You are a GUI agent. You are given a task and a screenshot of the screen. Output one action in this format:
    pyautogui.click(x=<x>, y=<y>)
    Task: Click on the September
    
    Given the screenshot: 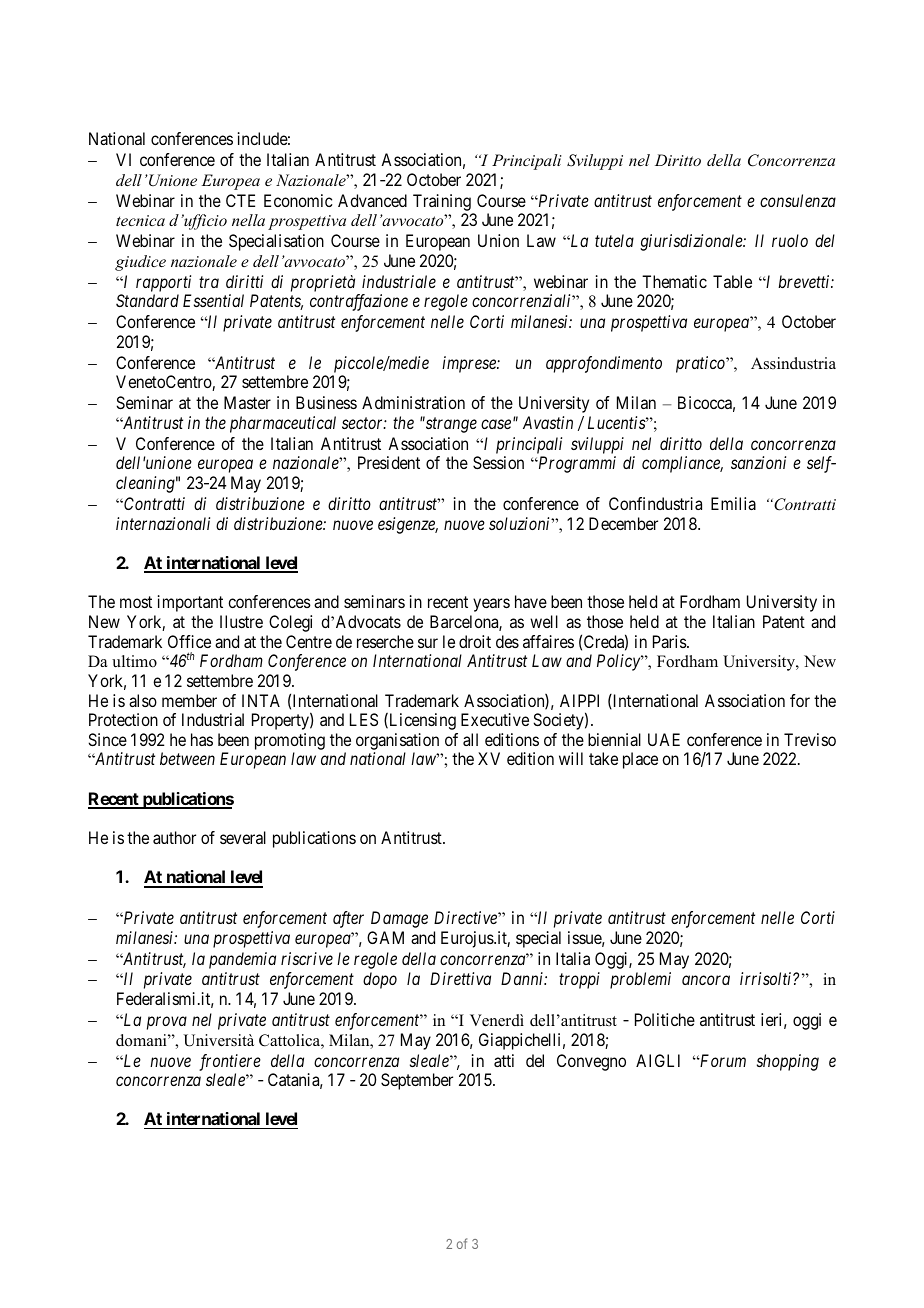 What is the action you would take?
    pyautogui.click(x=417, y=1081)
